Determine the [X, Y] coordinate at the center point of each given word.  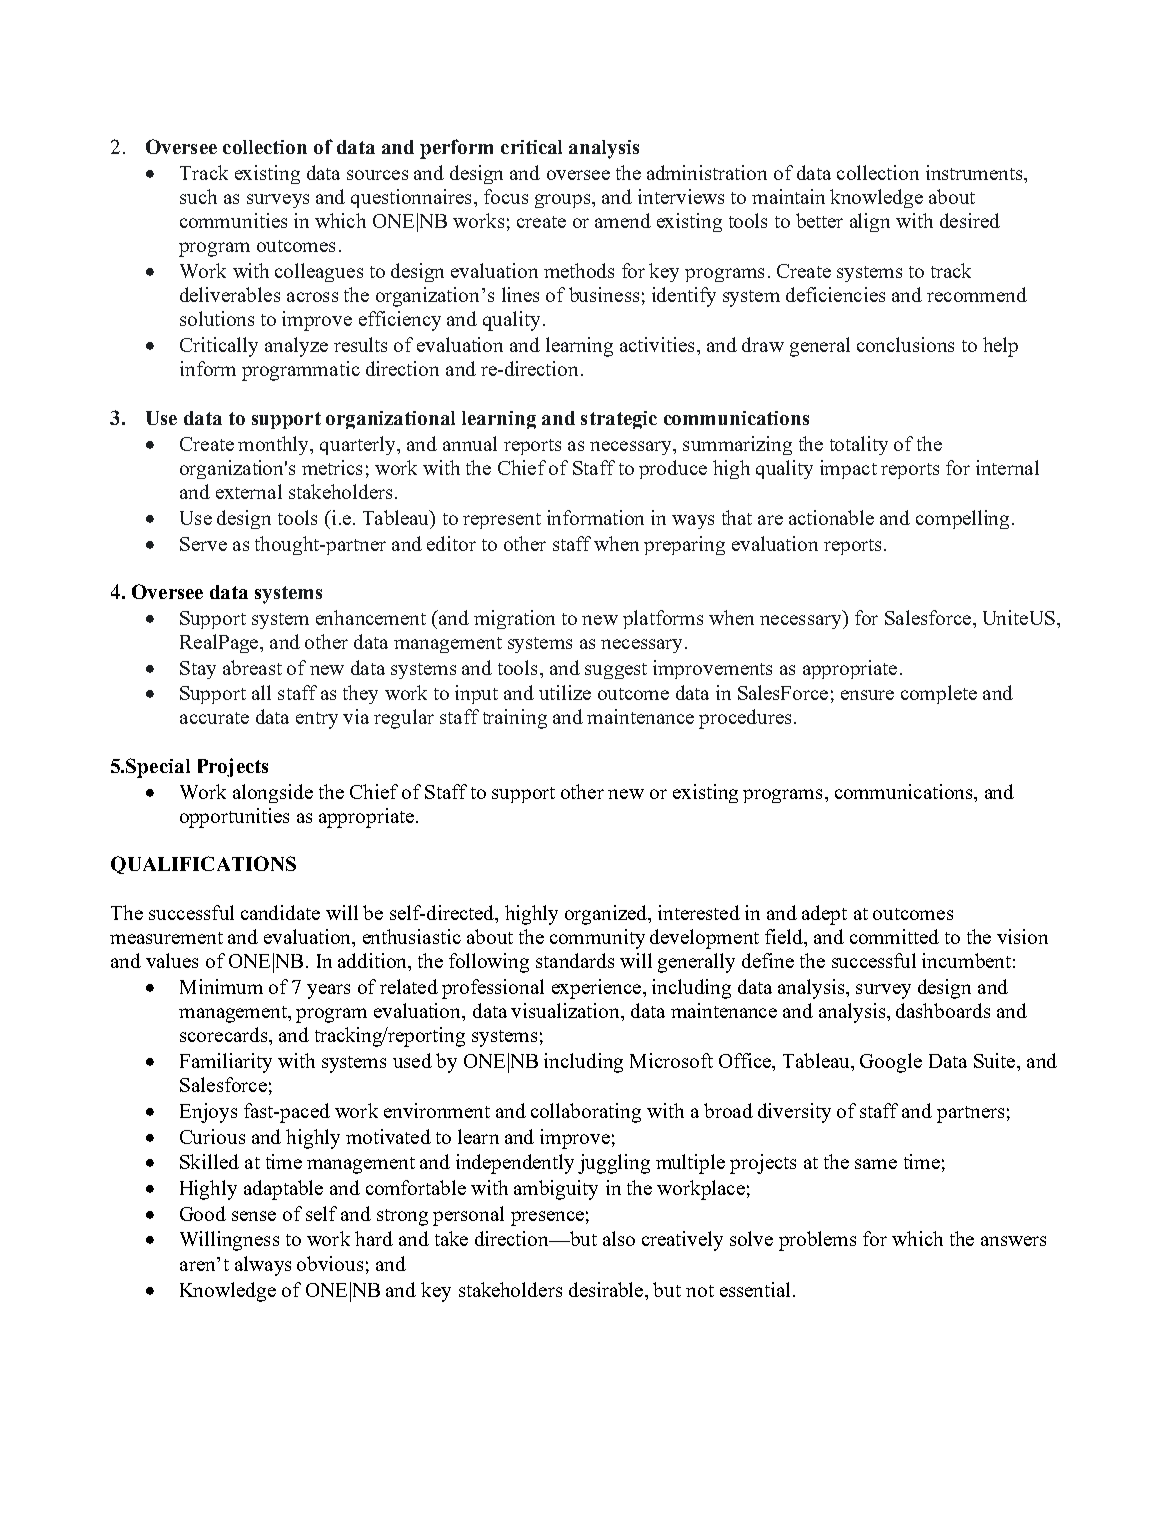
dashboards [943, 1010]
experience [598, 989]
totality [859, 445]
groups [564, 201]
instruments [975, 172]
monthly [275, 445]
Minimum [221, 986]
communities [233, 220]
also [619, 1238]
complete [939, 694]
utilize [565, 692]
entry [317, 720]
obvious [330, 1263]
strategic [619, 420]
